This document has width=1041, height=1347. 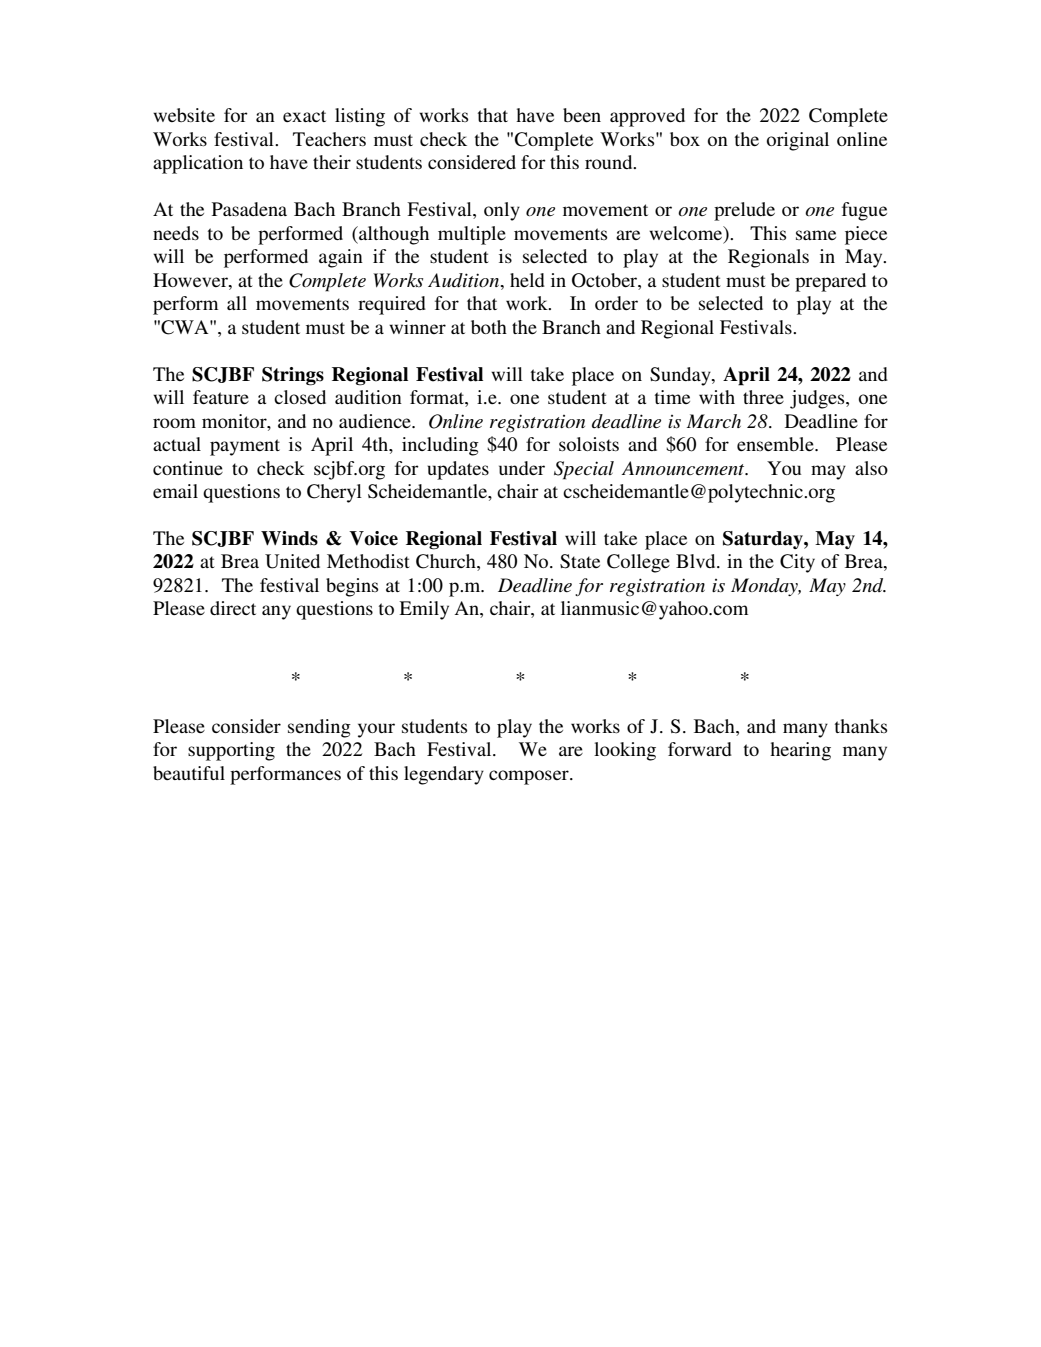 What do you see at coordinates (797, 563) in the document?
I see `City` at bounding box center [797, 563].
